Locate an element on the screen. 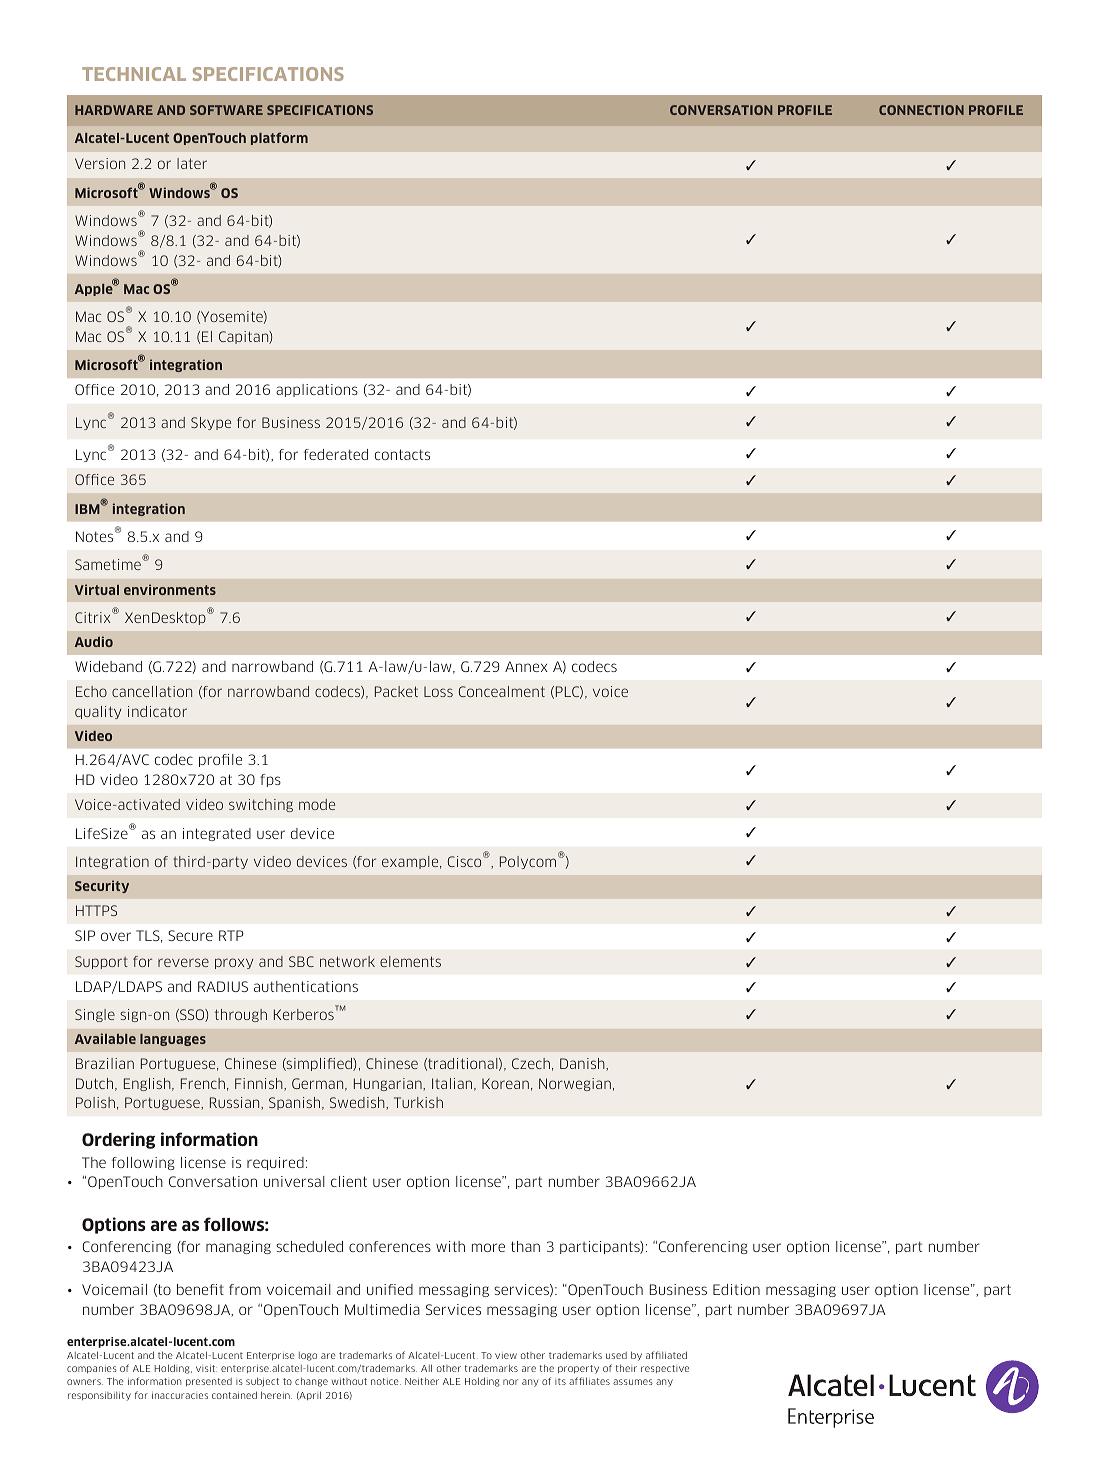  platform is located at coordinates (279, 138).
